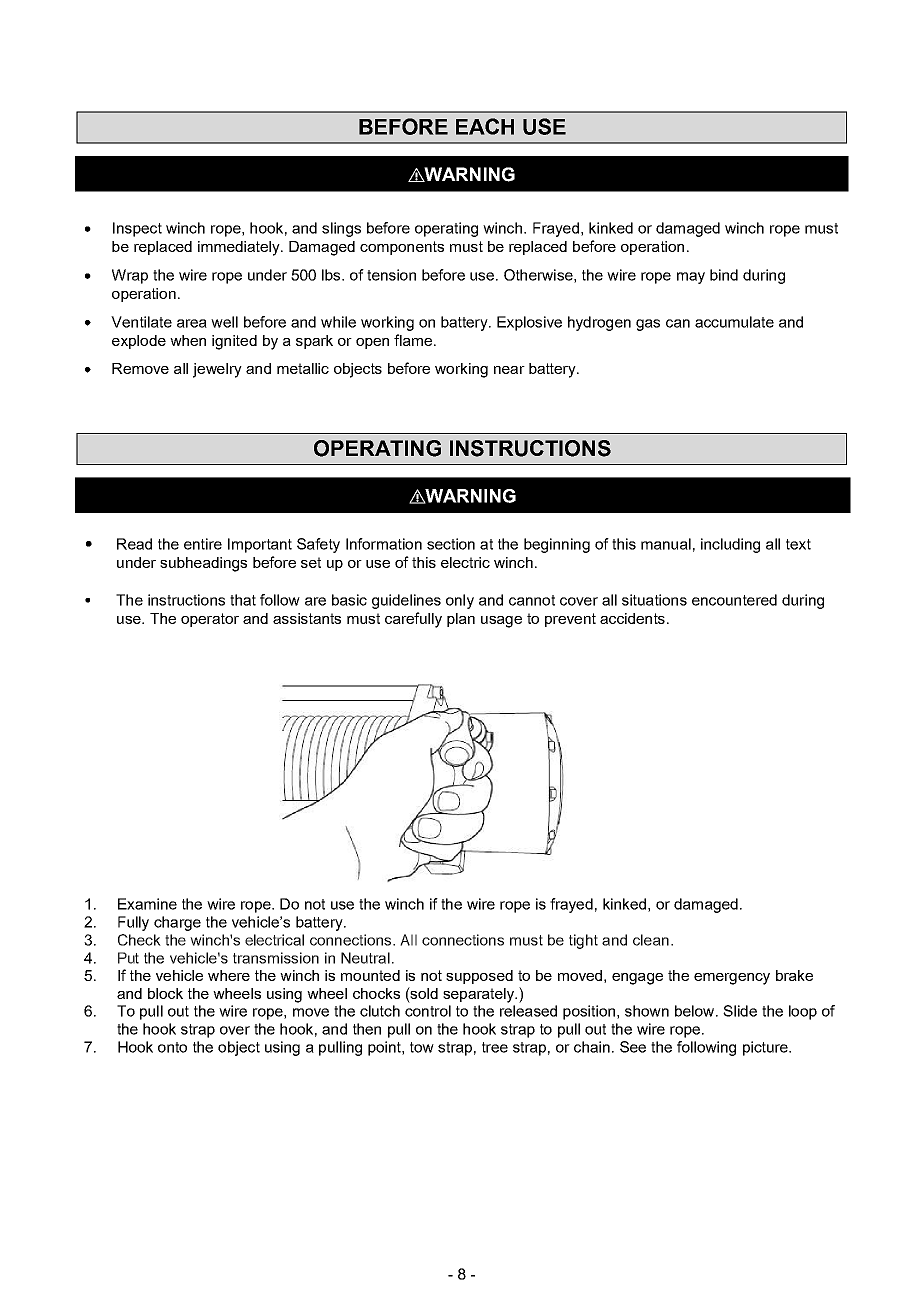 Image resolution: width=924 pixels, height=1307 pixels. What do you see at coordinates (203, 544) in the screenshot?
I see `entire` at bounding box center [203, 544].
